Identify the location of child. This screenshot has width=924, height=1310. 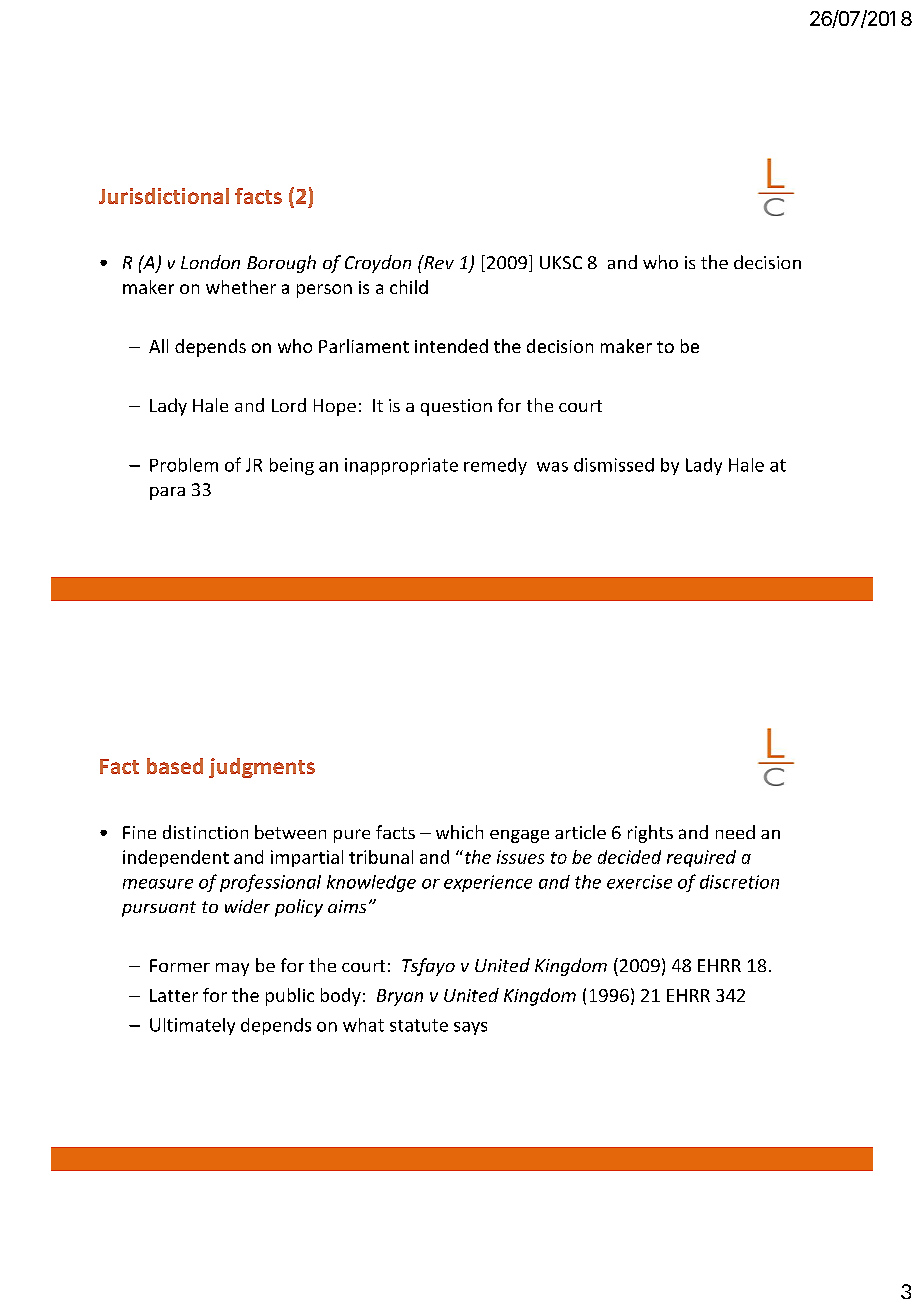
(409, 287).
